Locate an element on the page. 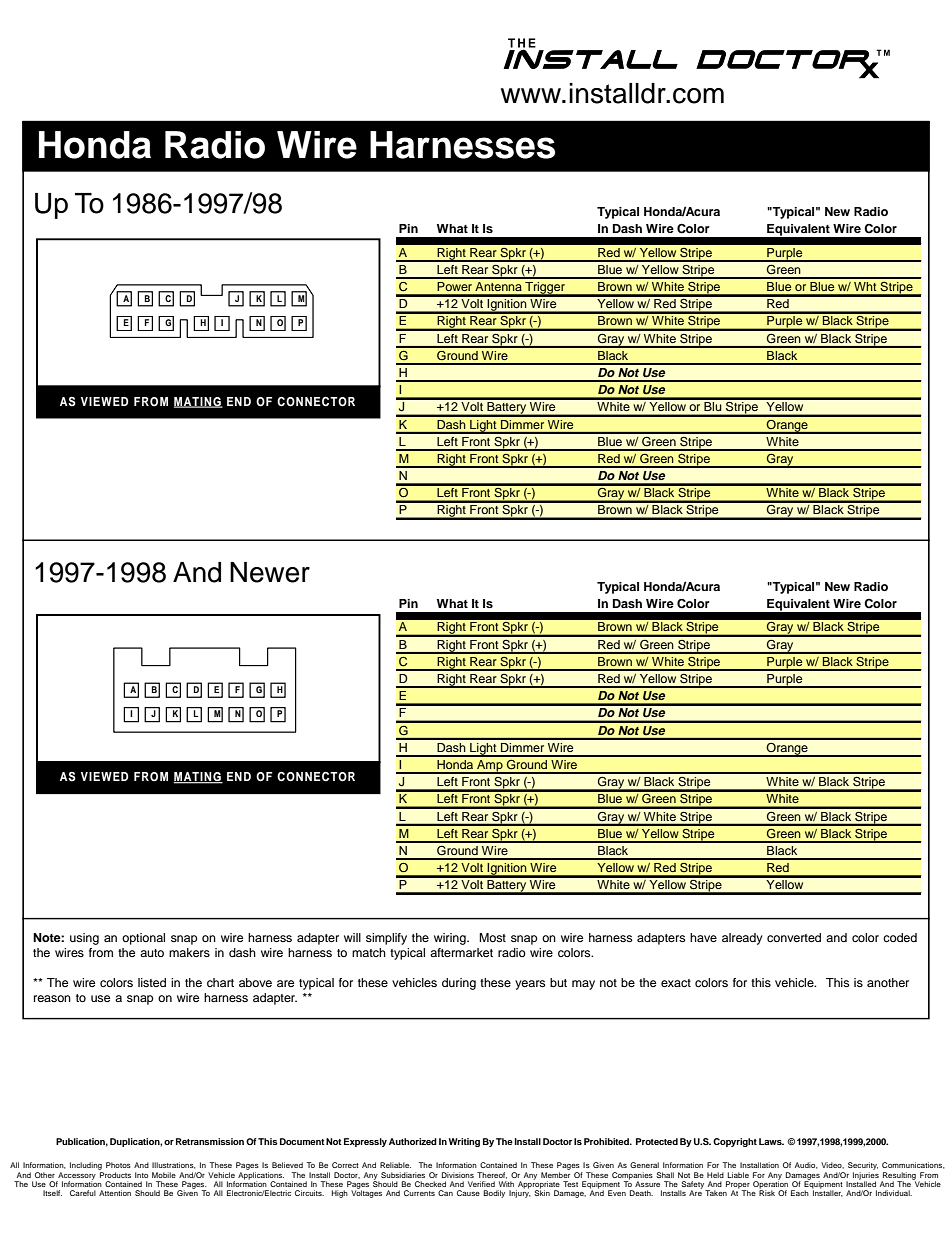 The height and width of the document is (1233, 952). exact is located at coordinates (676, 983).
